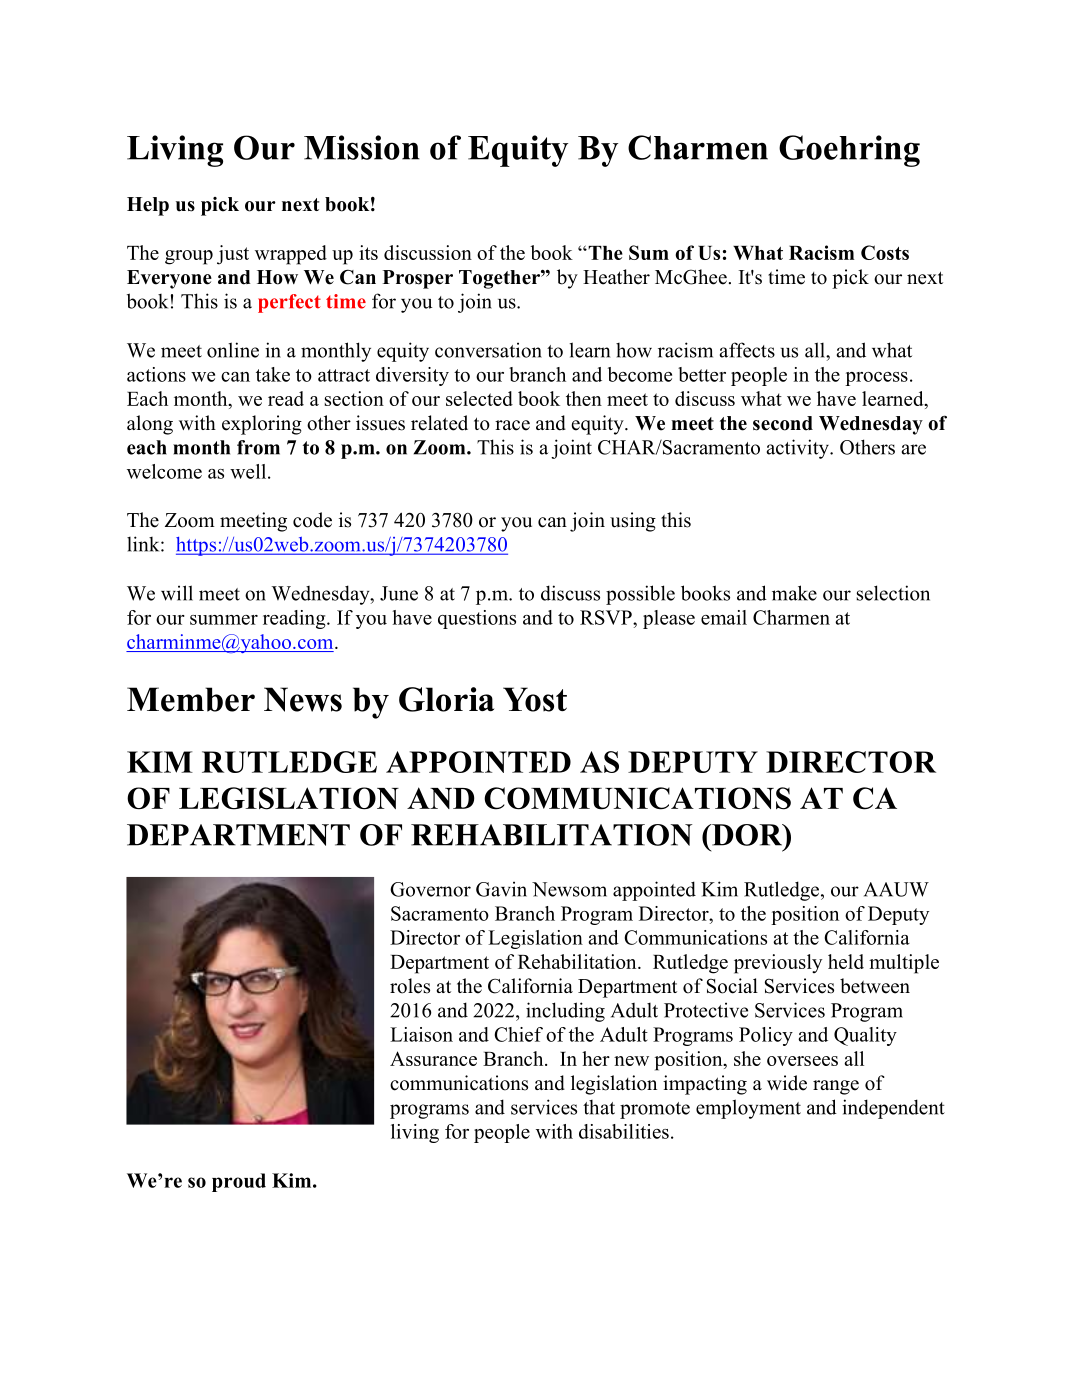  I want to click on Member, so click(191, 699).
